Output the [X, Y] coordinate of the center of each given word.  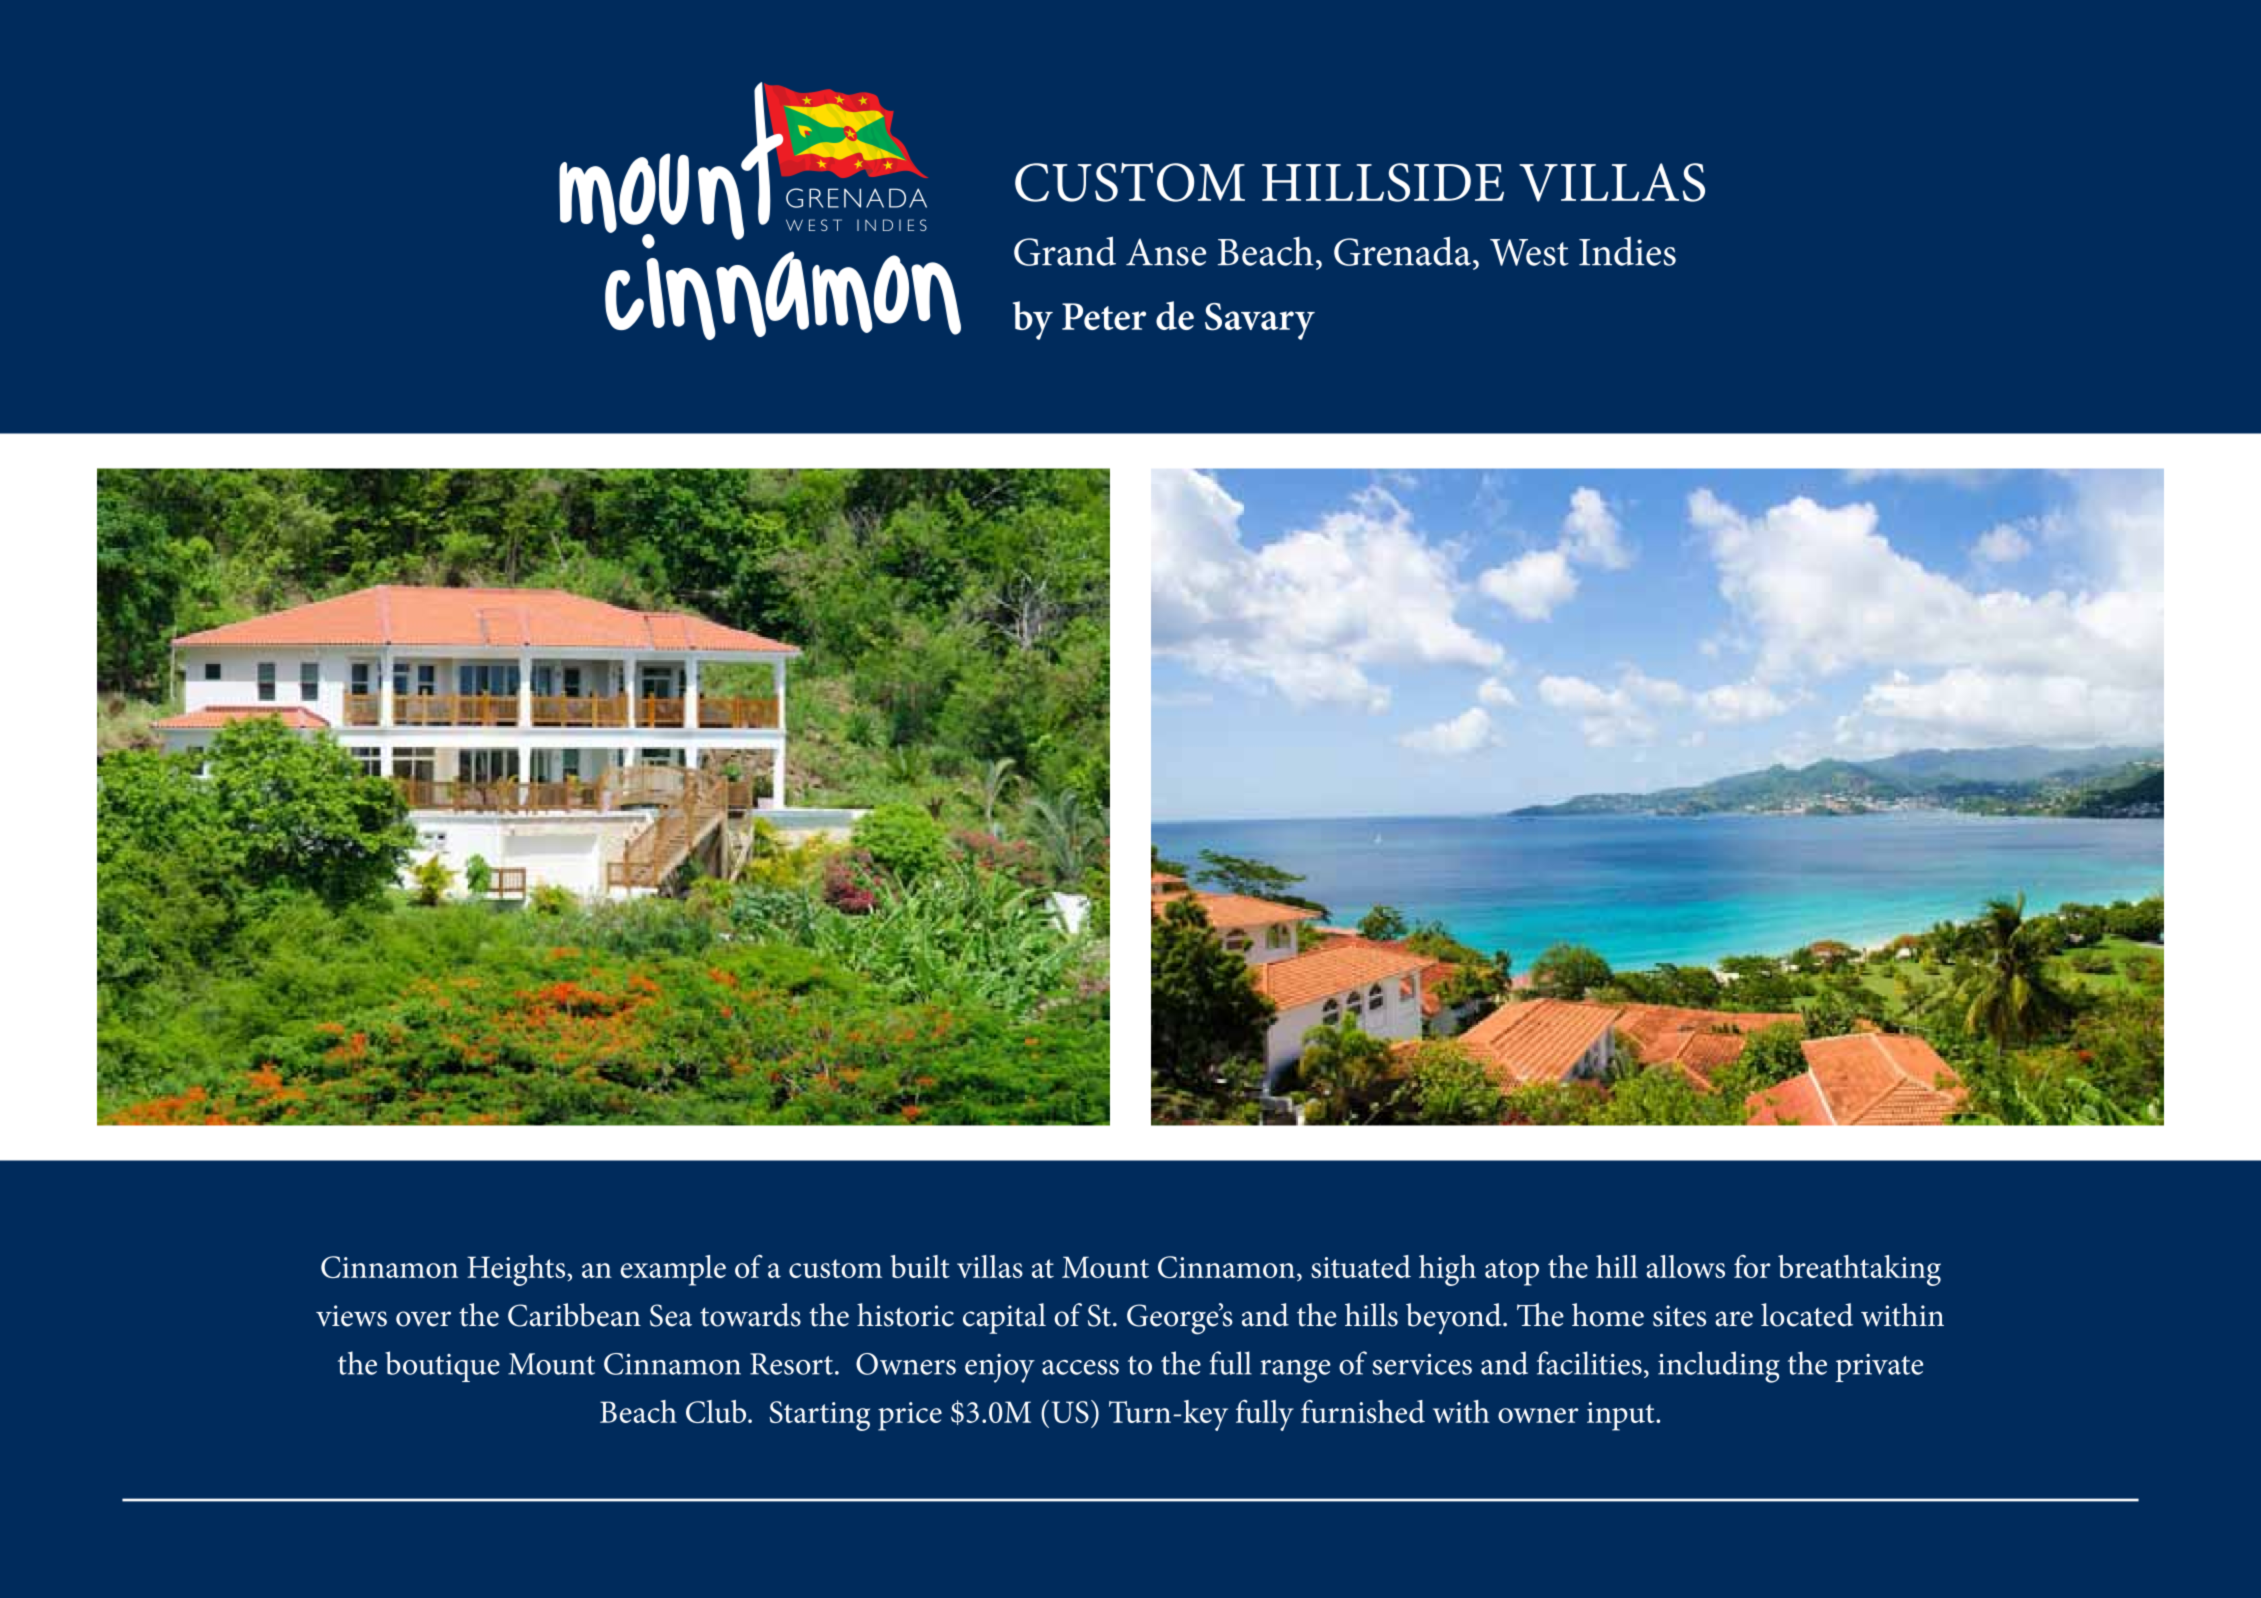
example [673, 1270]
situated [1361, 1266]
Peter [1104, 316]
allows [1685, 1266]
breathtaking [1859, 1270]
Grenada [1402, 251]
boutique [442, 1366]
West [1529, 252]
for [1752, 1266]
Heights [517, 1270]
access [1080, 1367]
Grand [1065, 251]
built [920, 1266]
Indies [1627, 251]
